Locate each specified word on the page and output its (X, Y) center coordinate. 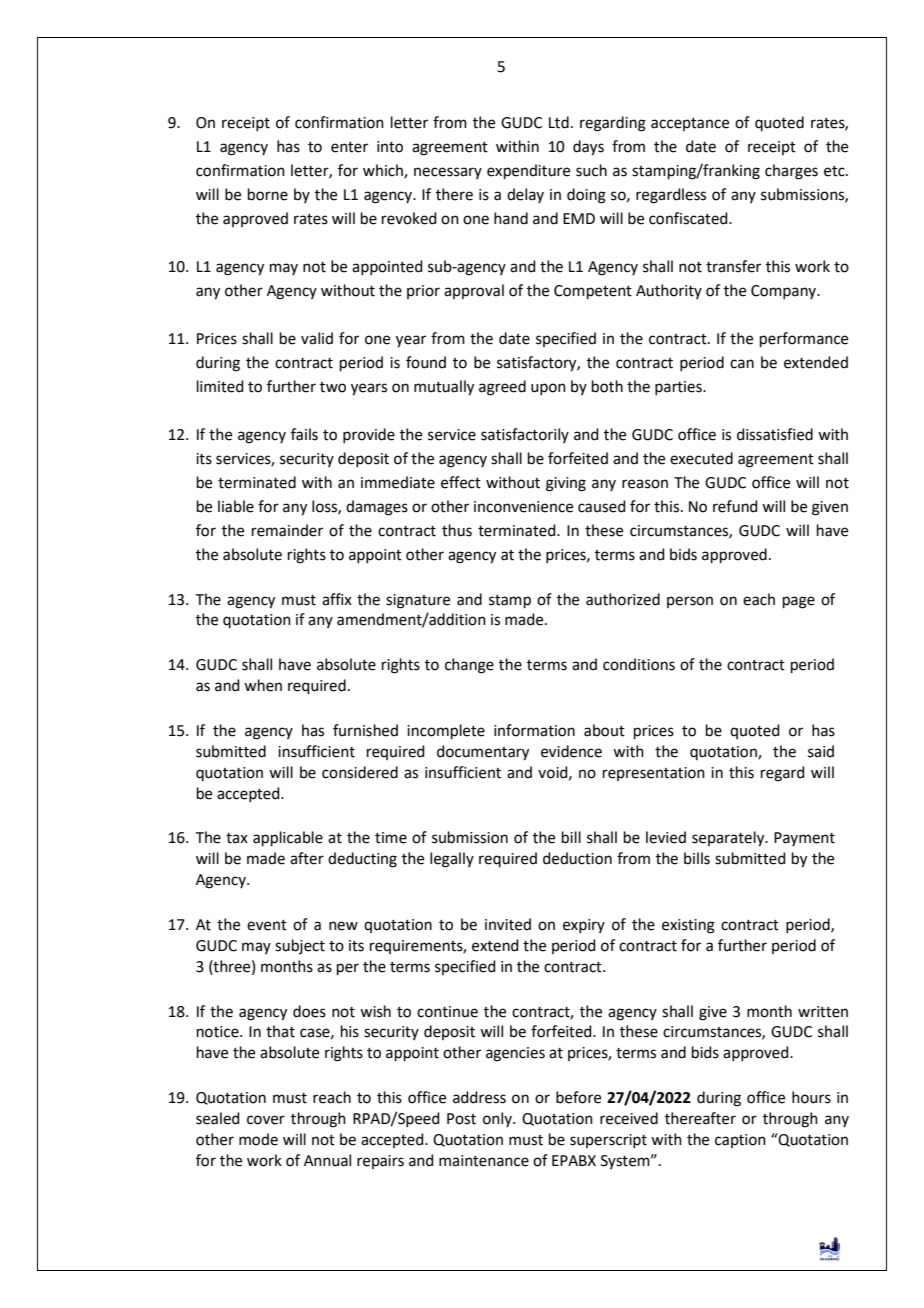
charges (791, 172)
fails (304, 434)
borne (268, 194)
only (498, 1119)
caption (740, 1141)
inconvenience (523, 507)
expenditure (528, 171)
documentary (483, 753)
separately (729, 839)
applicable (288, 838)
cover (266, 1120)
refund (735, 506)
